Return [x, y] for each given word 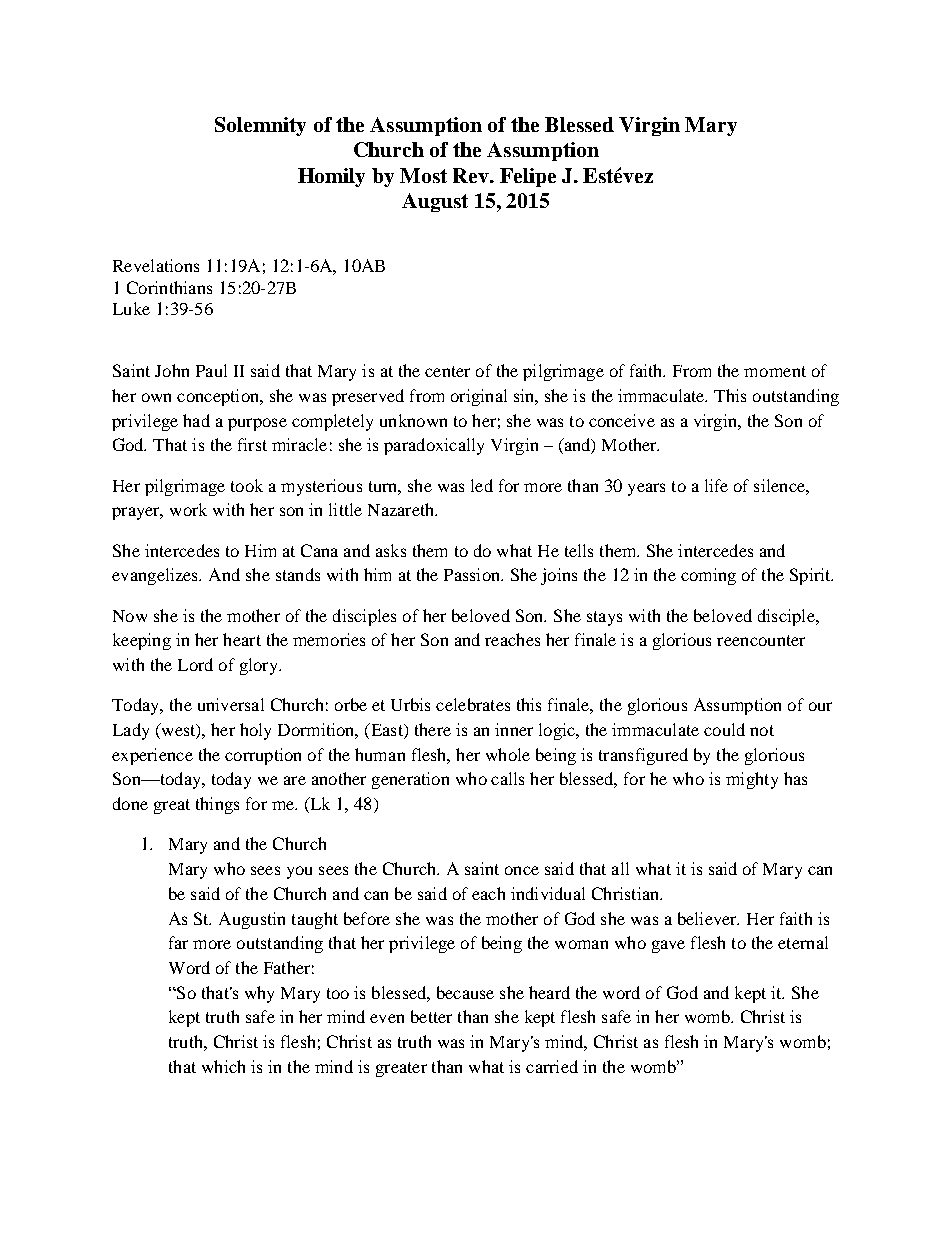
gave [668, 946]
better [431, 1016]
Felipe [528, 177]
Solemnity [260, 126]
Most [423, 175]
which [223, 1066]
